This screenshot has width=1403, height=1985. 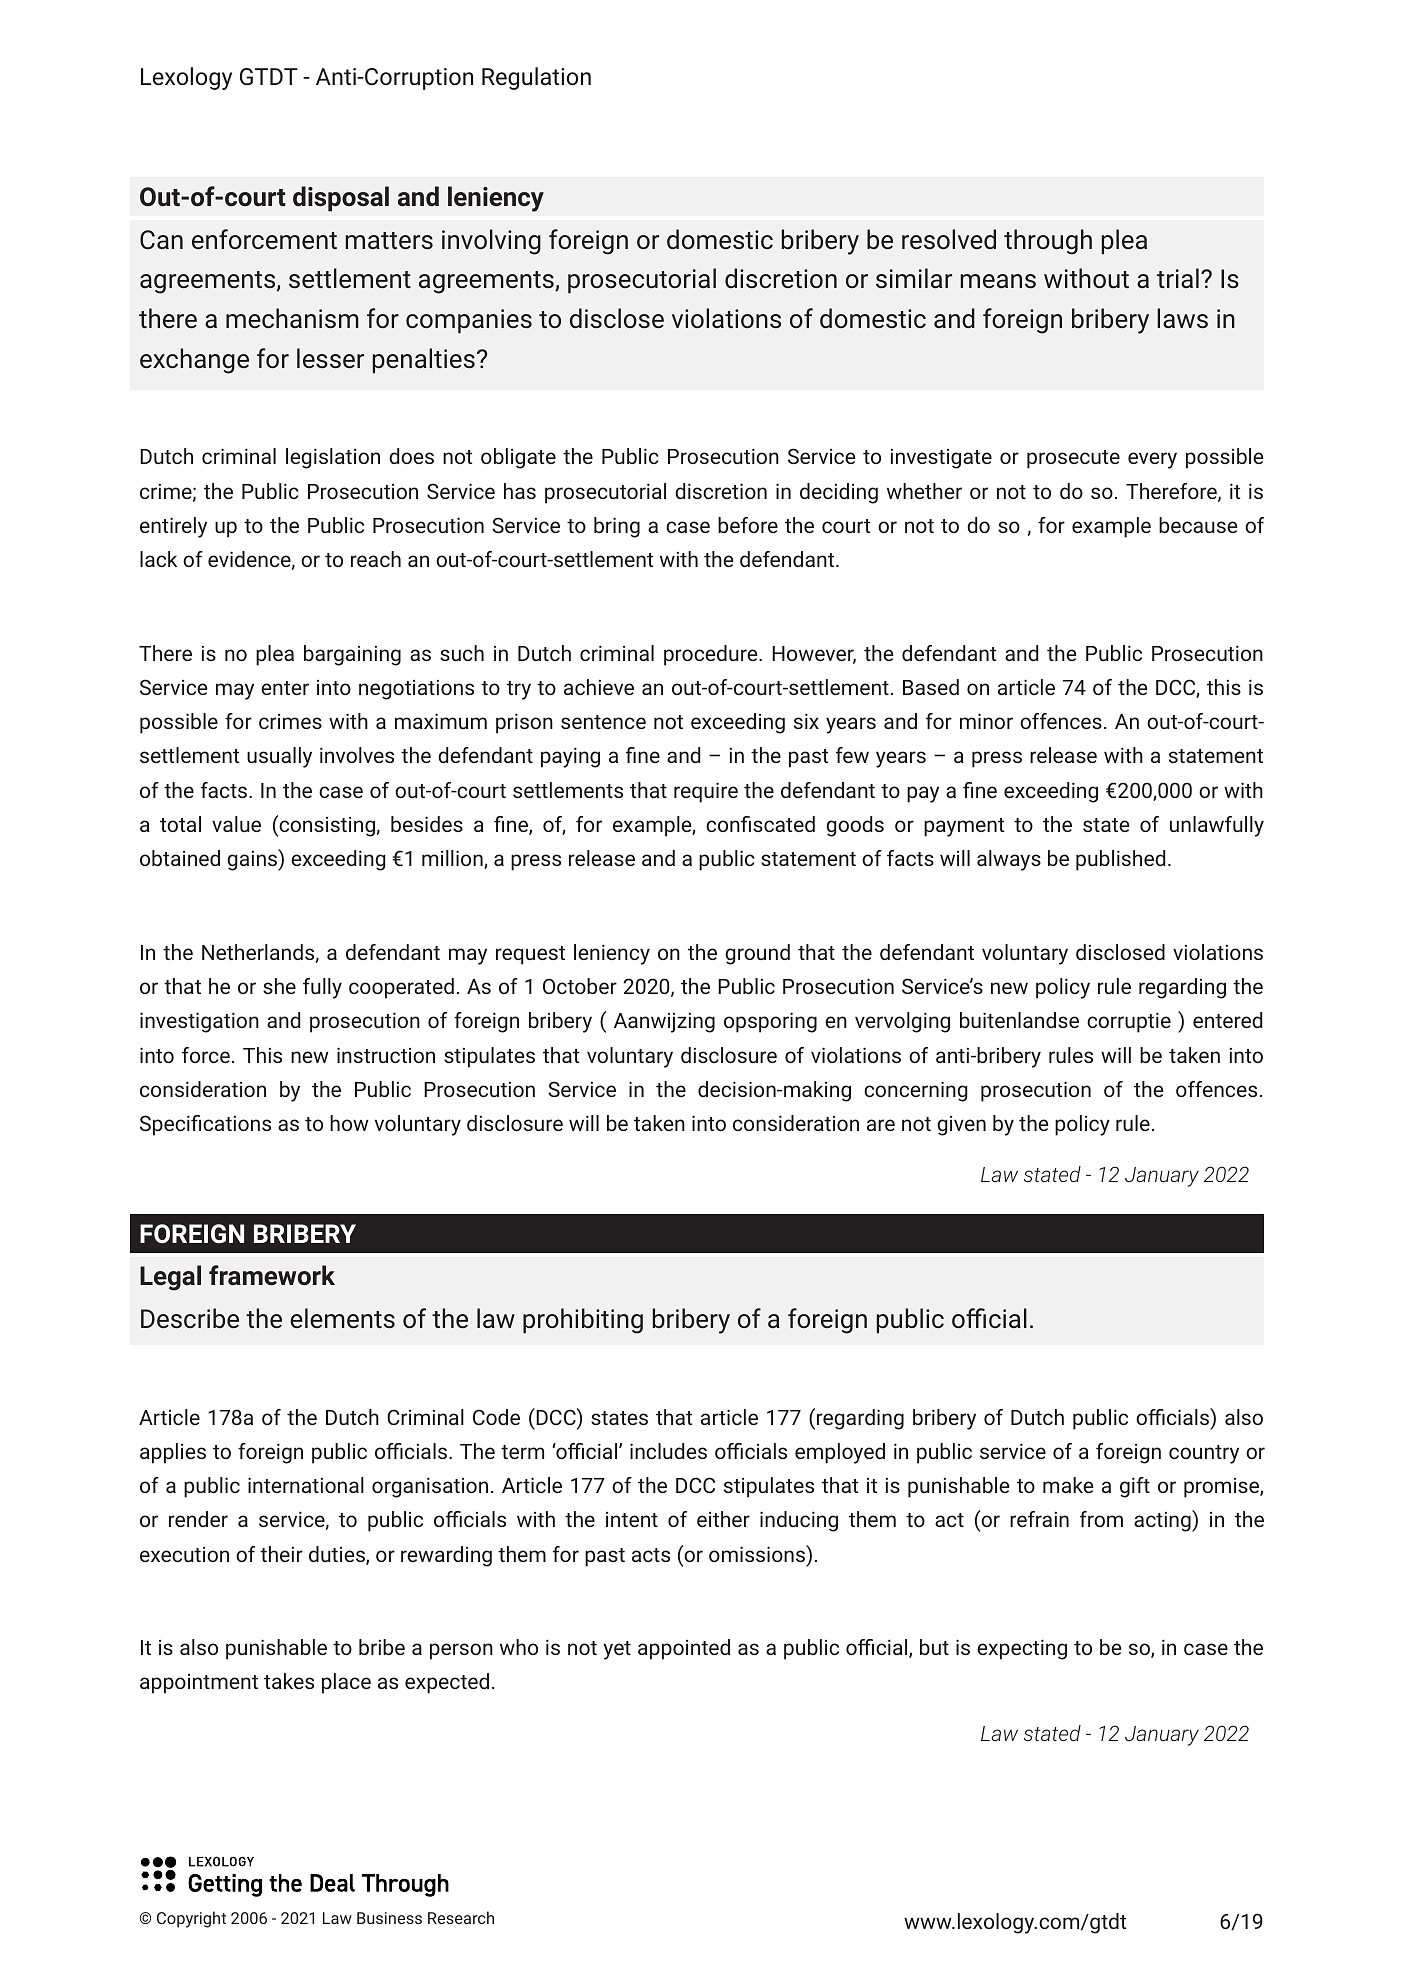 What do you see at coordinates (1068, 1485) in the screenshot?
I see `make` at bounding box center [1068, 1485].
